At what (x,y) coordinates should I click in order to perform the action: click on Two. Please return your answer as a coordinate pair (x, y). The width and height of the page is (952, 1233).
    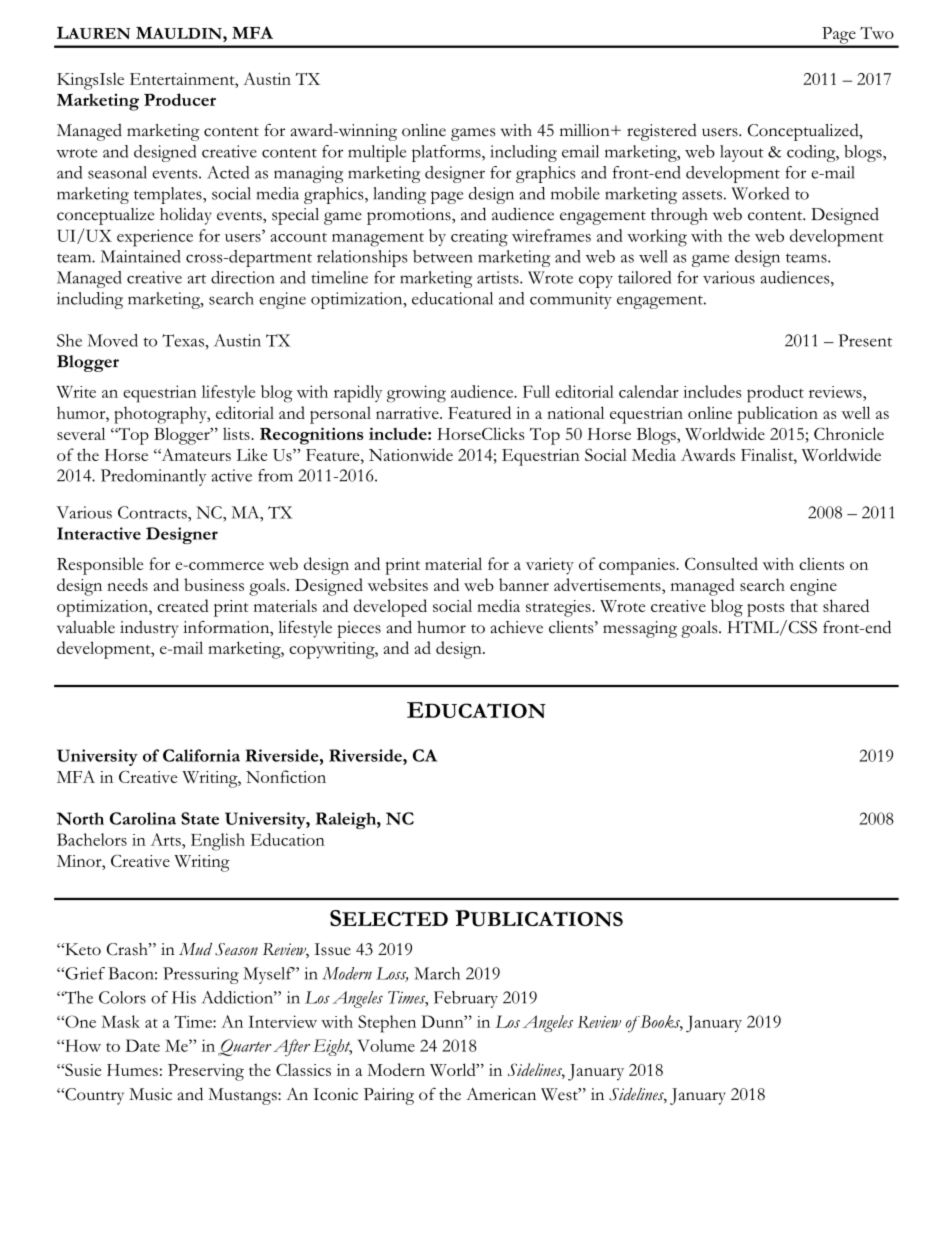
    Looking at the image, I should click on (877, 33).
